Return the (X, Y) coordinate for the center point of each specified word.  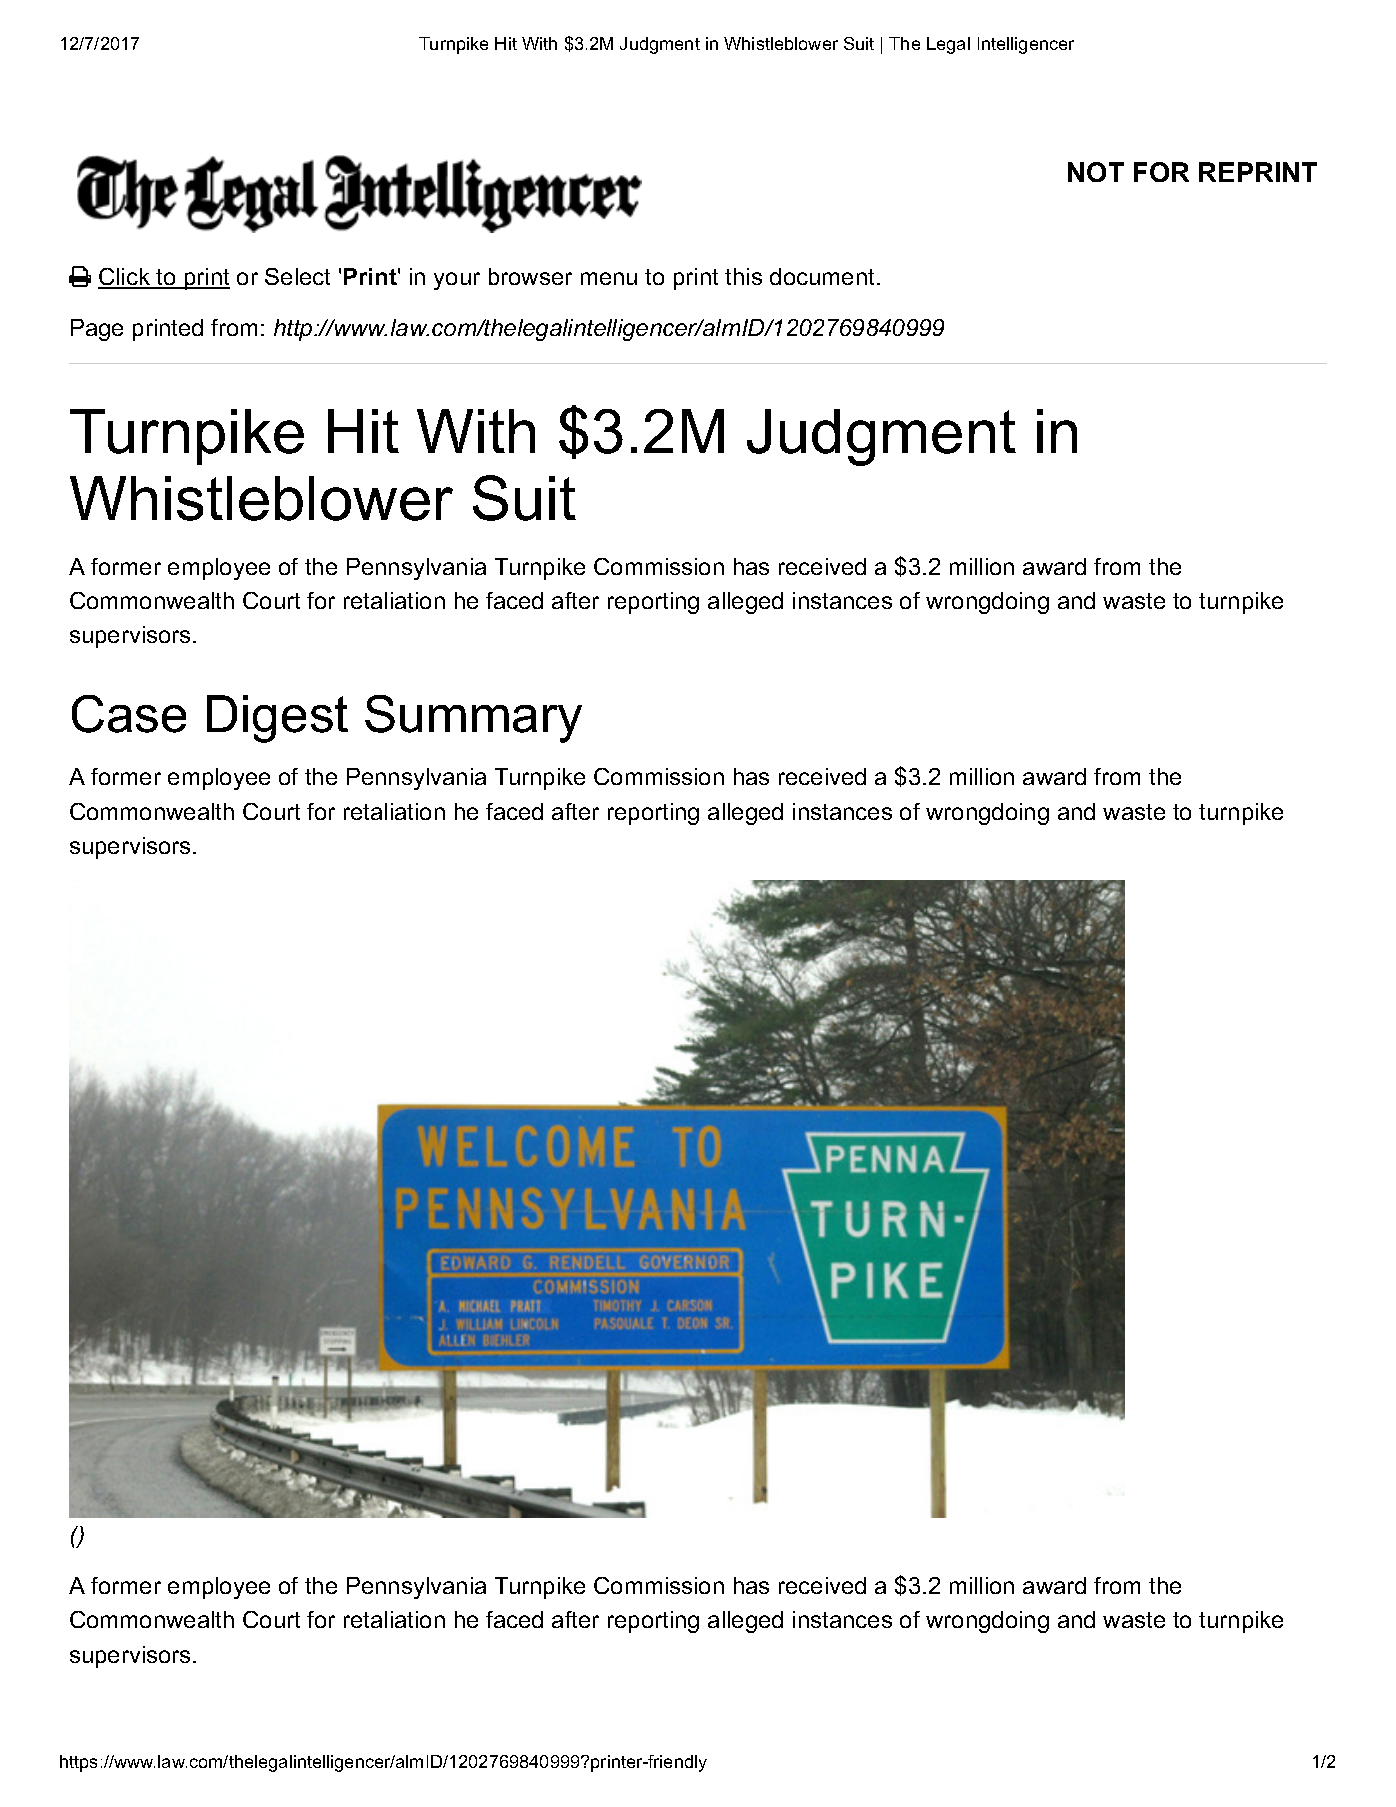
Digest (277, 719)
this (743, 276)
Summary (473, 719)
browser (530, 276)
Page (97, 330)
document (822, 276)
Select (297, 276)
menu (609, 278)
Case (129, 714)
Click (125, 278)
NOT (1096, 172)
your (457, 281)
